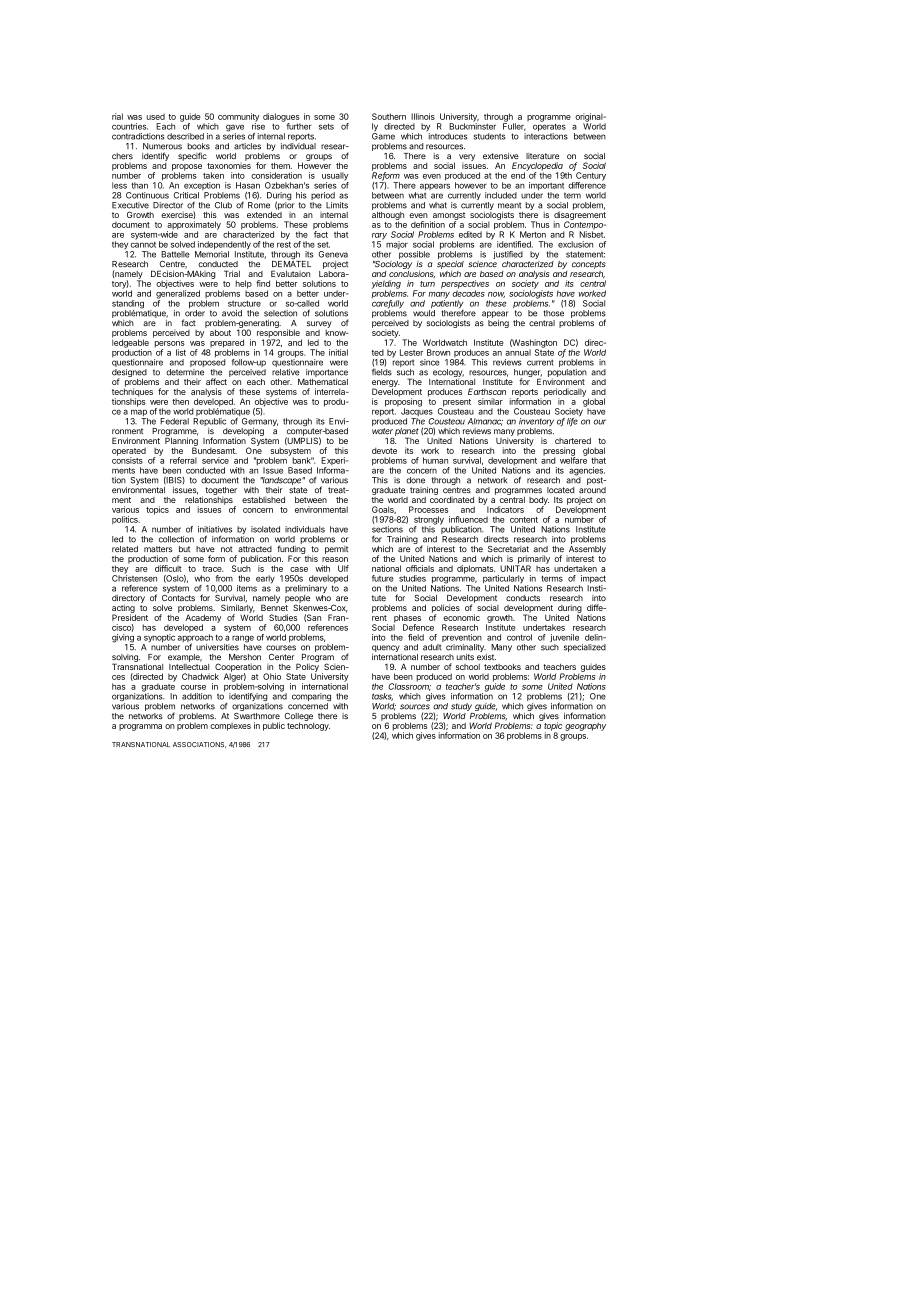 The image size is (924, 1308). Describe the element at coordinates (185, 136) in the document. I see `described` at that location.
